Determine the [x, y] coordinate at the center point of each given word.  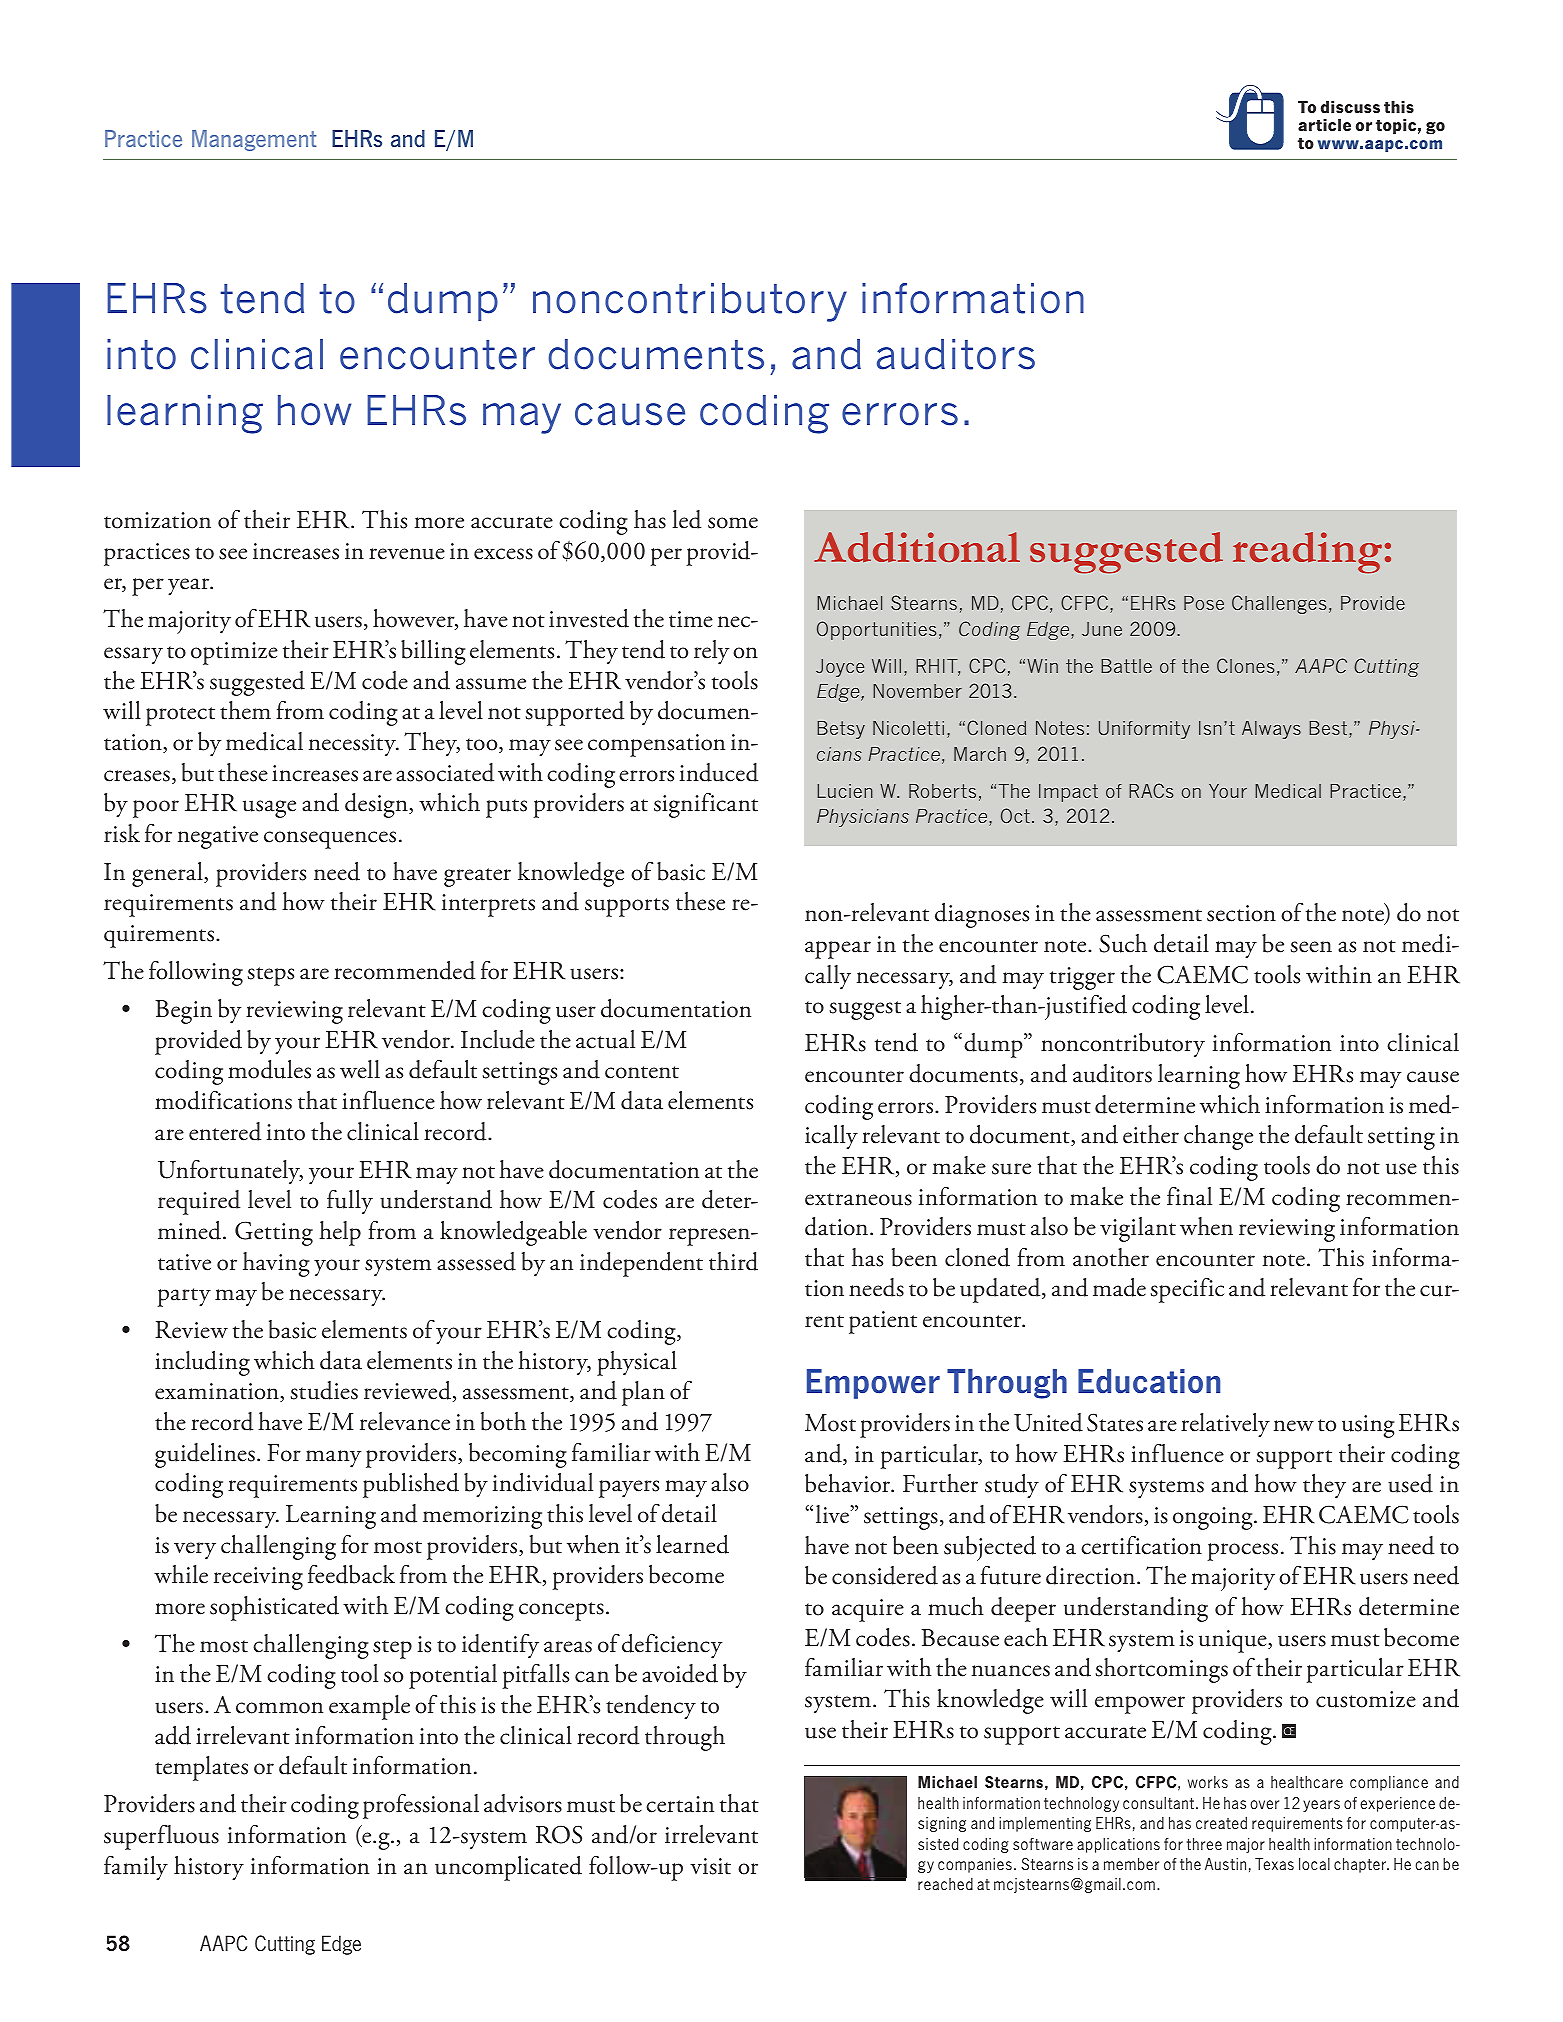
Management [254, 140]
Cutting [285, 1945]
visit [710, 1866]
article [1324, 124]
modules [269, 1069]
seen [1311, 947]
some [733, 523]
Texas [1274, 1864]
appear [838, 950]
